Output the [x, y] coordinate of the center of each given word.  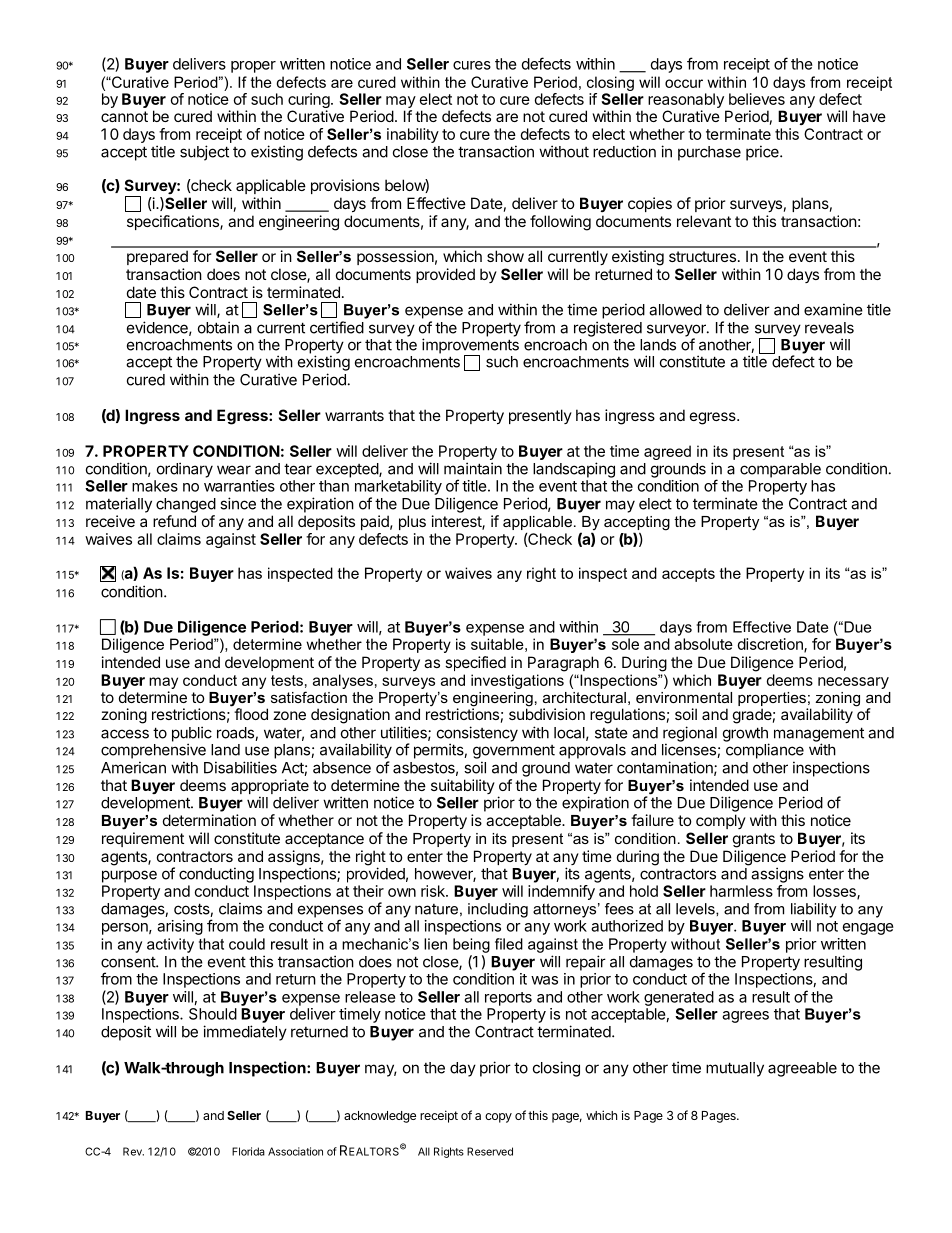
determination [209, 820]
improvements [470, 347]
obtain [218, 327]
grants [754, 840]
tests [287, 680]
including [498, 910]
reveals [829, 328]
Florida [248, 1151]
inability [413, 135]
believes [757, 99]
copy [498, 1118]
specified [475, 663]
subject [204, 153]
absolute [703, 644]
